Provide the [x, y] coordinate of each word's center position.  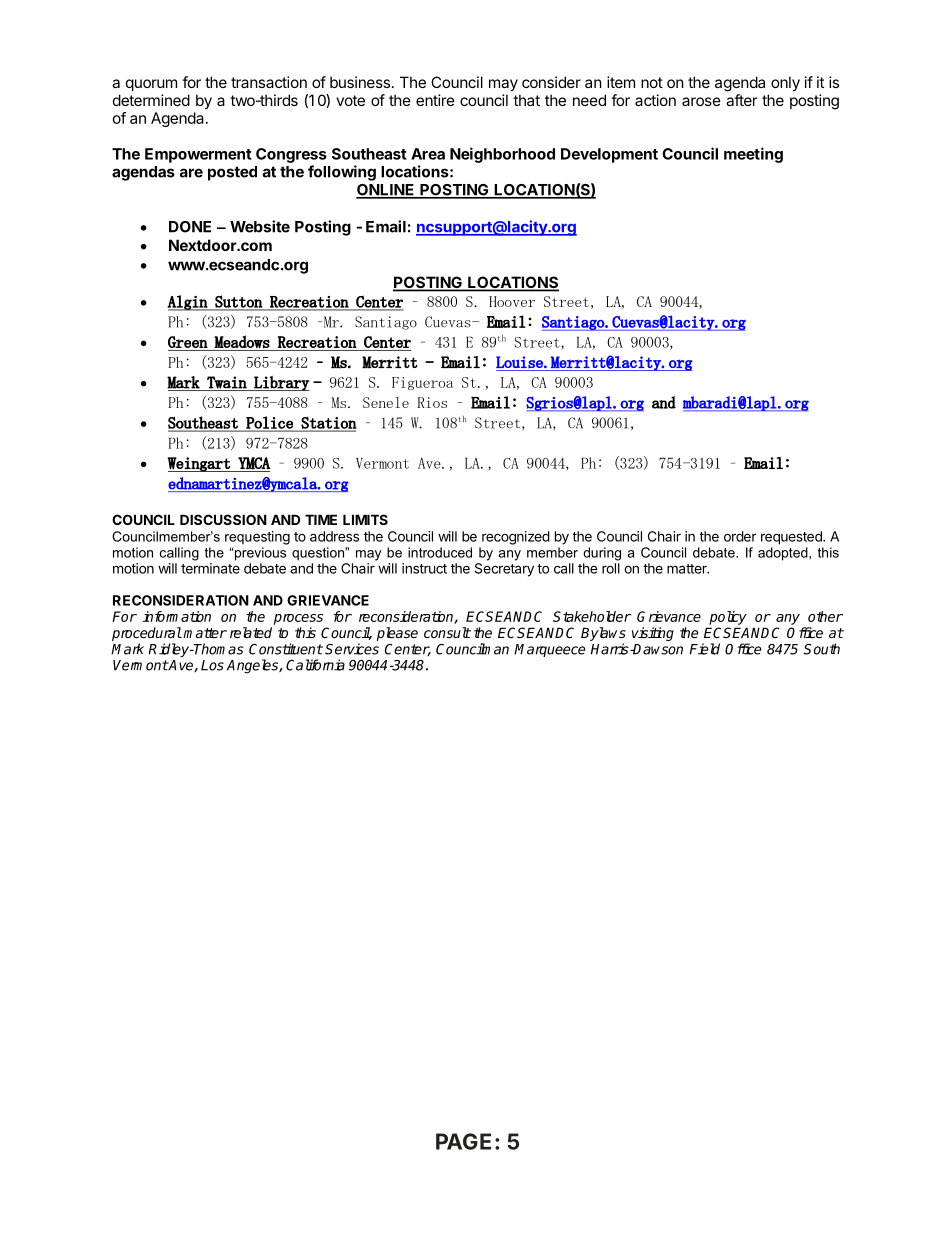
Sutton [238, 302]
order [740, 536]
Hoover [512, 301]
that [526, 100]
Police [269, 423]
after [741, 100]
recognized [516, 538]
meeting [753, 155]
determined [151, 100]
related [251, 632]
